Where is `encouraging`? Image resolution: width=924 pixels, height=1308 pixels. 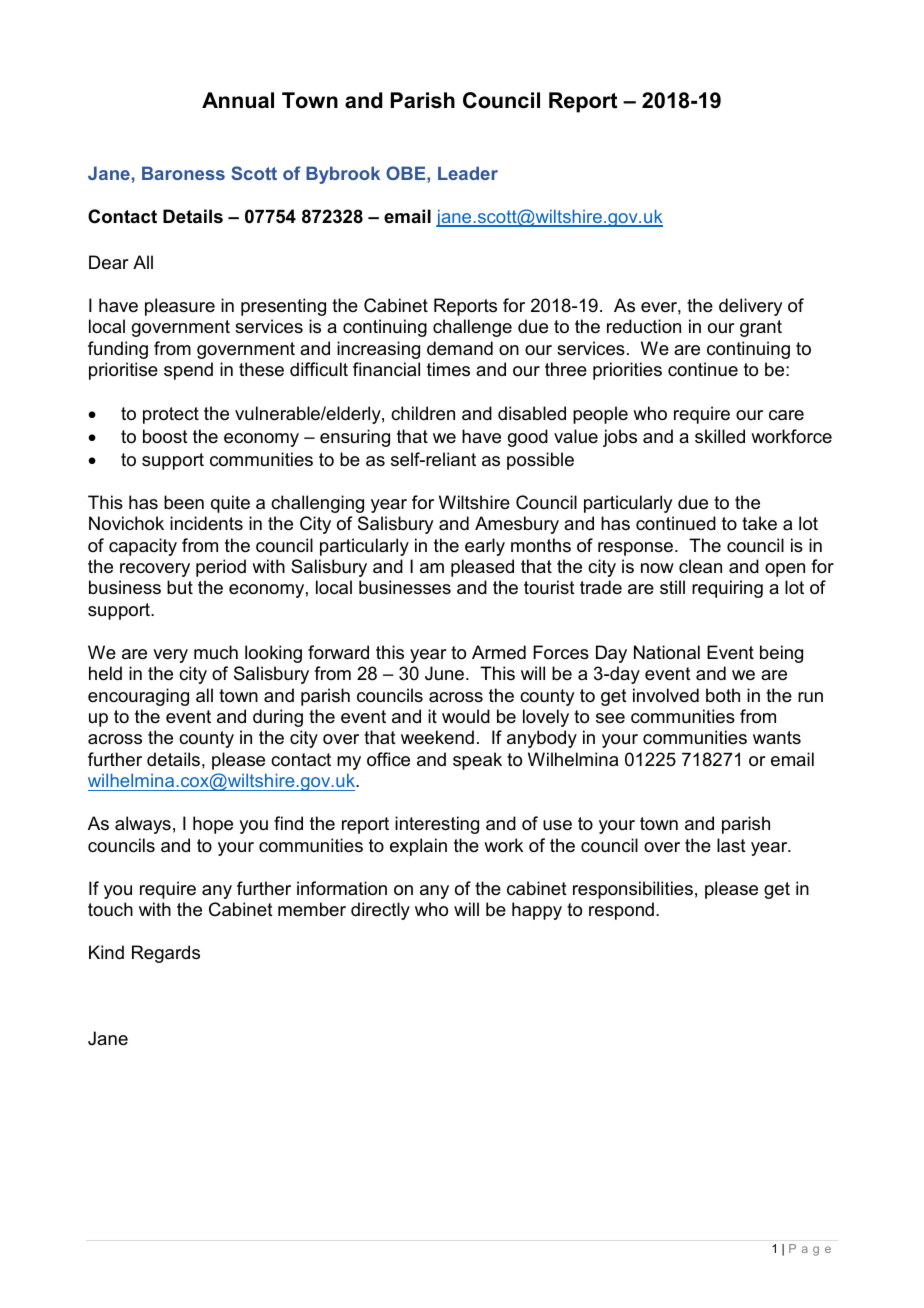
encouraging is located at coordinates (138, 697).
